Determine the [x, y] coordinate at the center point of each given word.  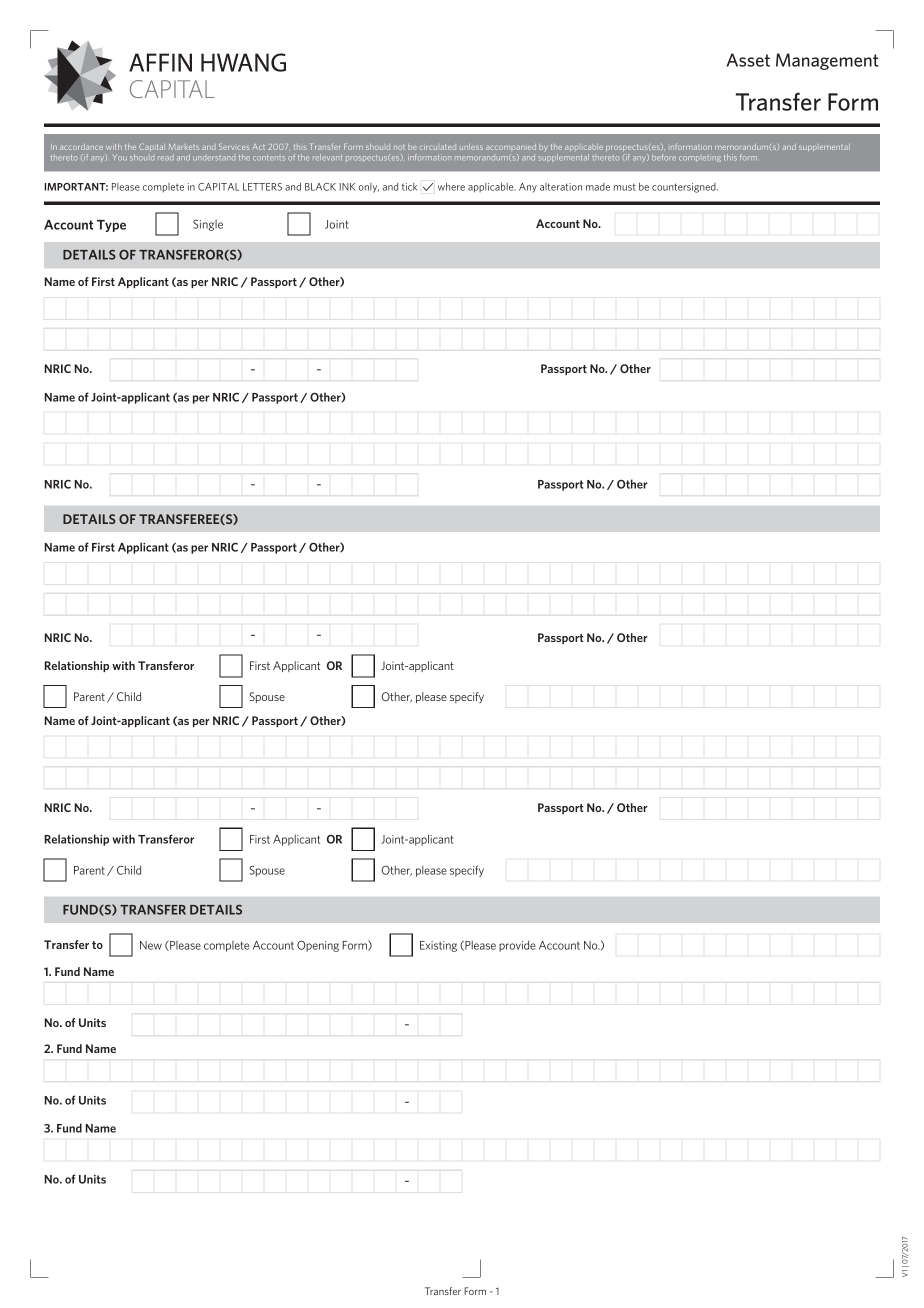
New [151, 945]
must [625, 187]
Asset [748, 60]
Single [208, 225]
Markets [184, 147]
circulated [438, 147]
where [451, 187]
